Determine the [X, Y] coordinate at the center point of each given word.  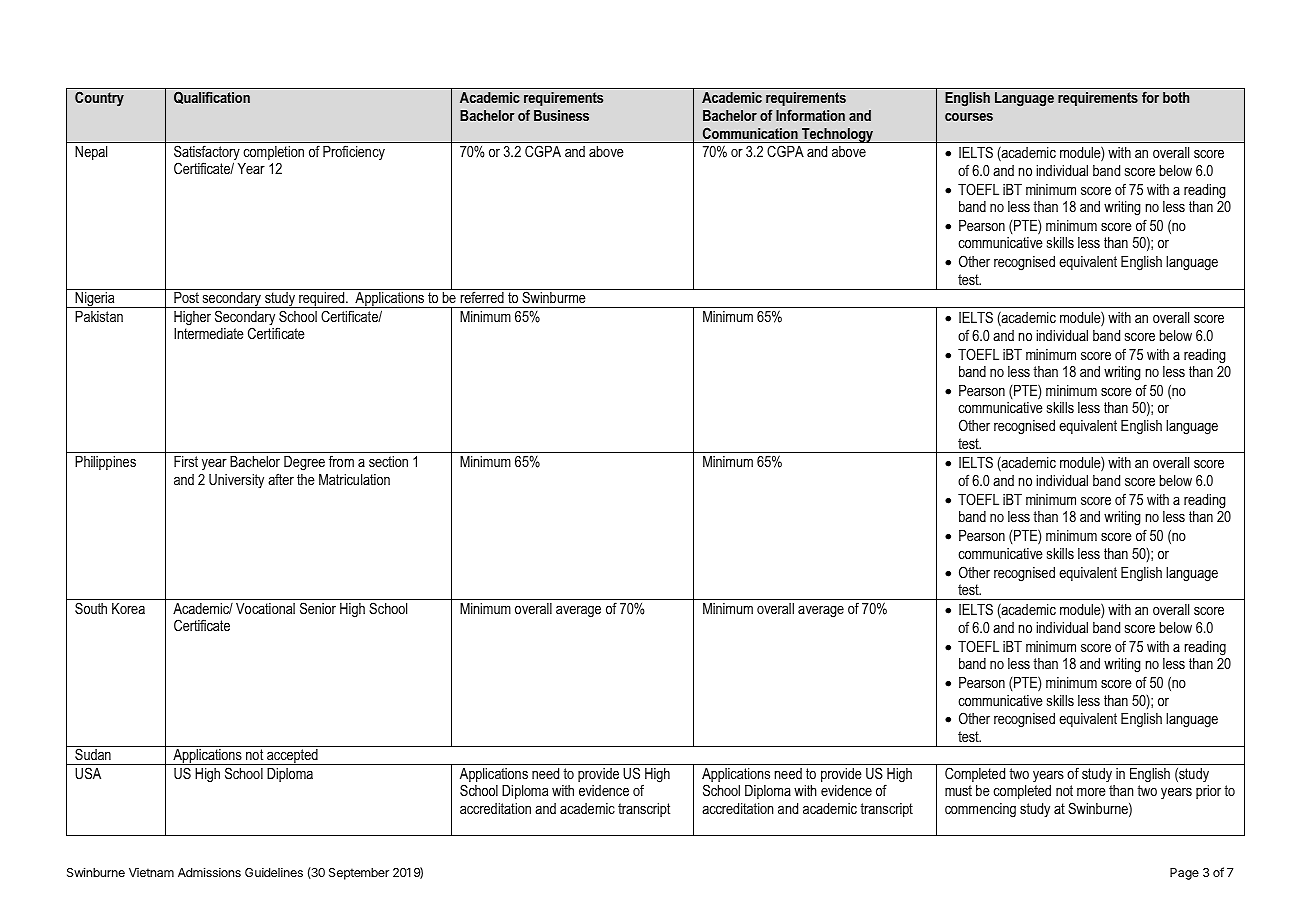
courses [969, 117]
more [1091, 791]
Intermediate [209, 333]
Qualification [212, 97]
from [341, 461]
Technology [838, 135]
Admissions [209, 872]
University [236, 481]
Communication [750, 133]
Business [561, 115]
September [359, 874]
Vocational [265, 608]
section [388, 461]
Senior [318, 608]
